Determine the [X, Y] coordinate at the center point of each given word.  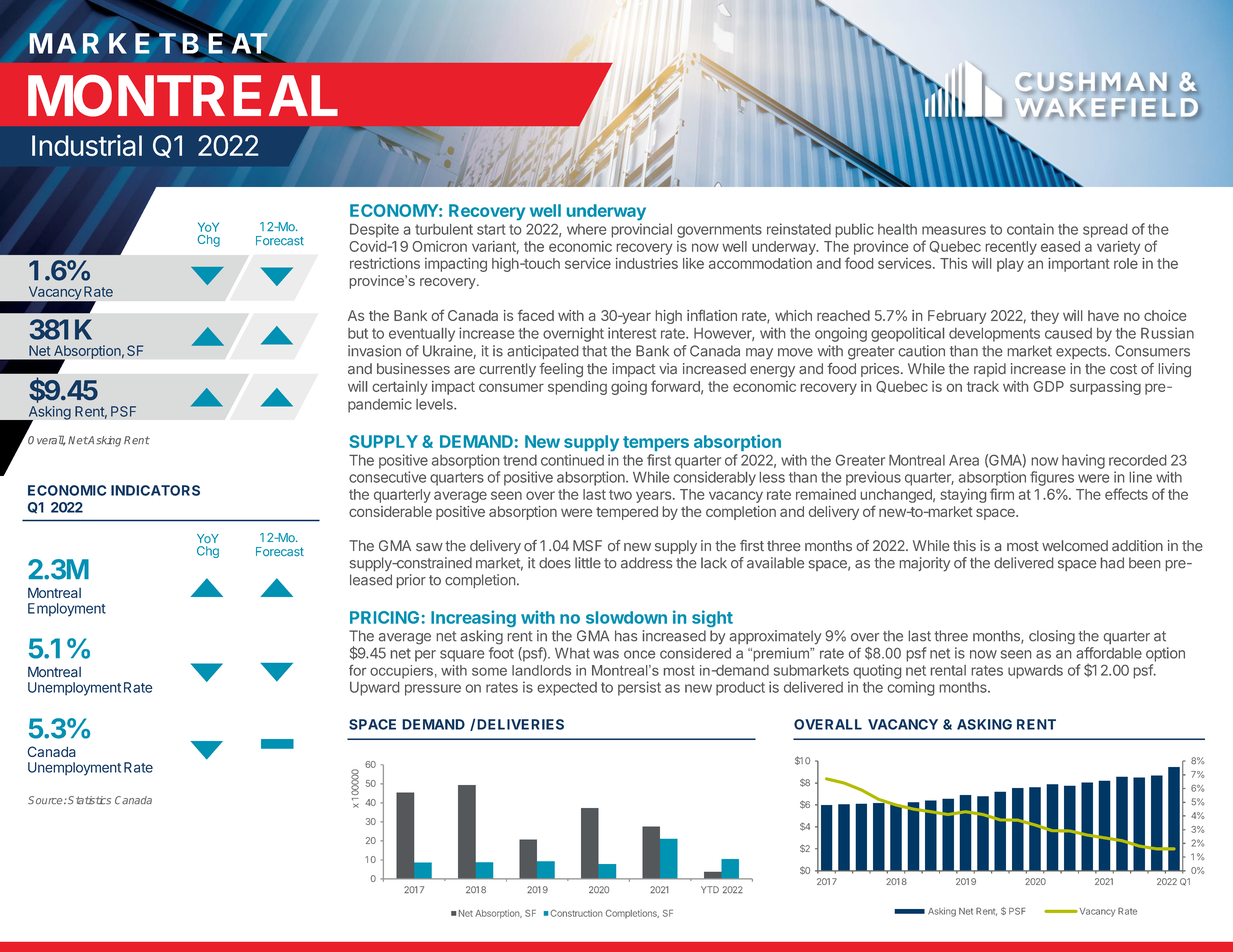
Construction [576, 913]
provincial [641, 230]
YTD [710, 890]
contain [1030, 229]
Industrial [87, 145]
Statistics [89, 800]
